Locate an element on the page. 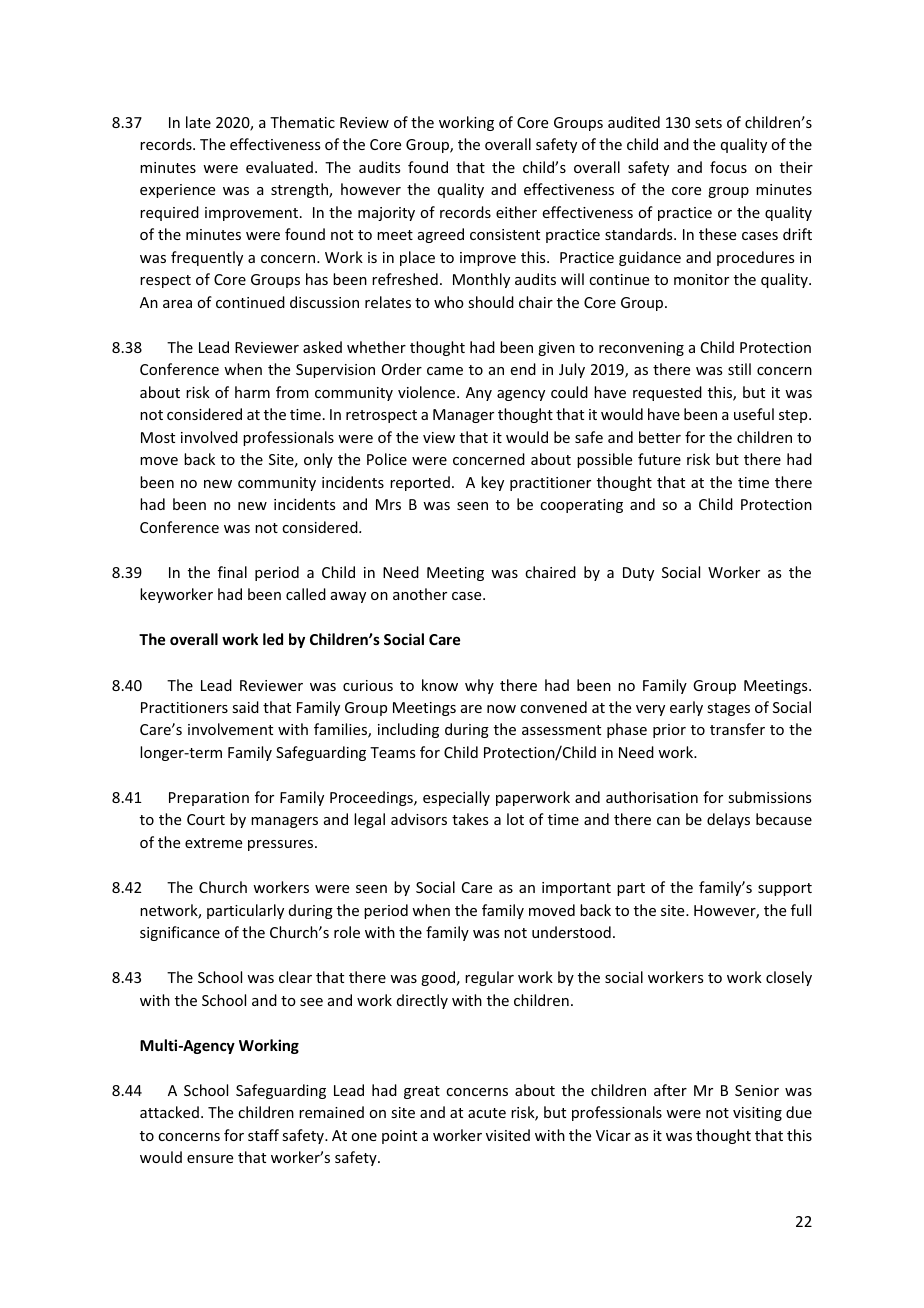 The image size is (924, 1308). extreme is located at coordinates (213, 843).
